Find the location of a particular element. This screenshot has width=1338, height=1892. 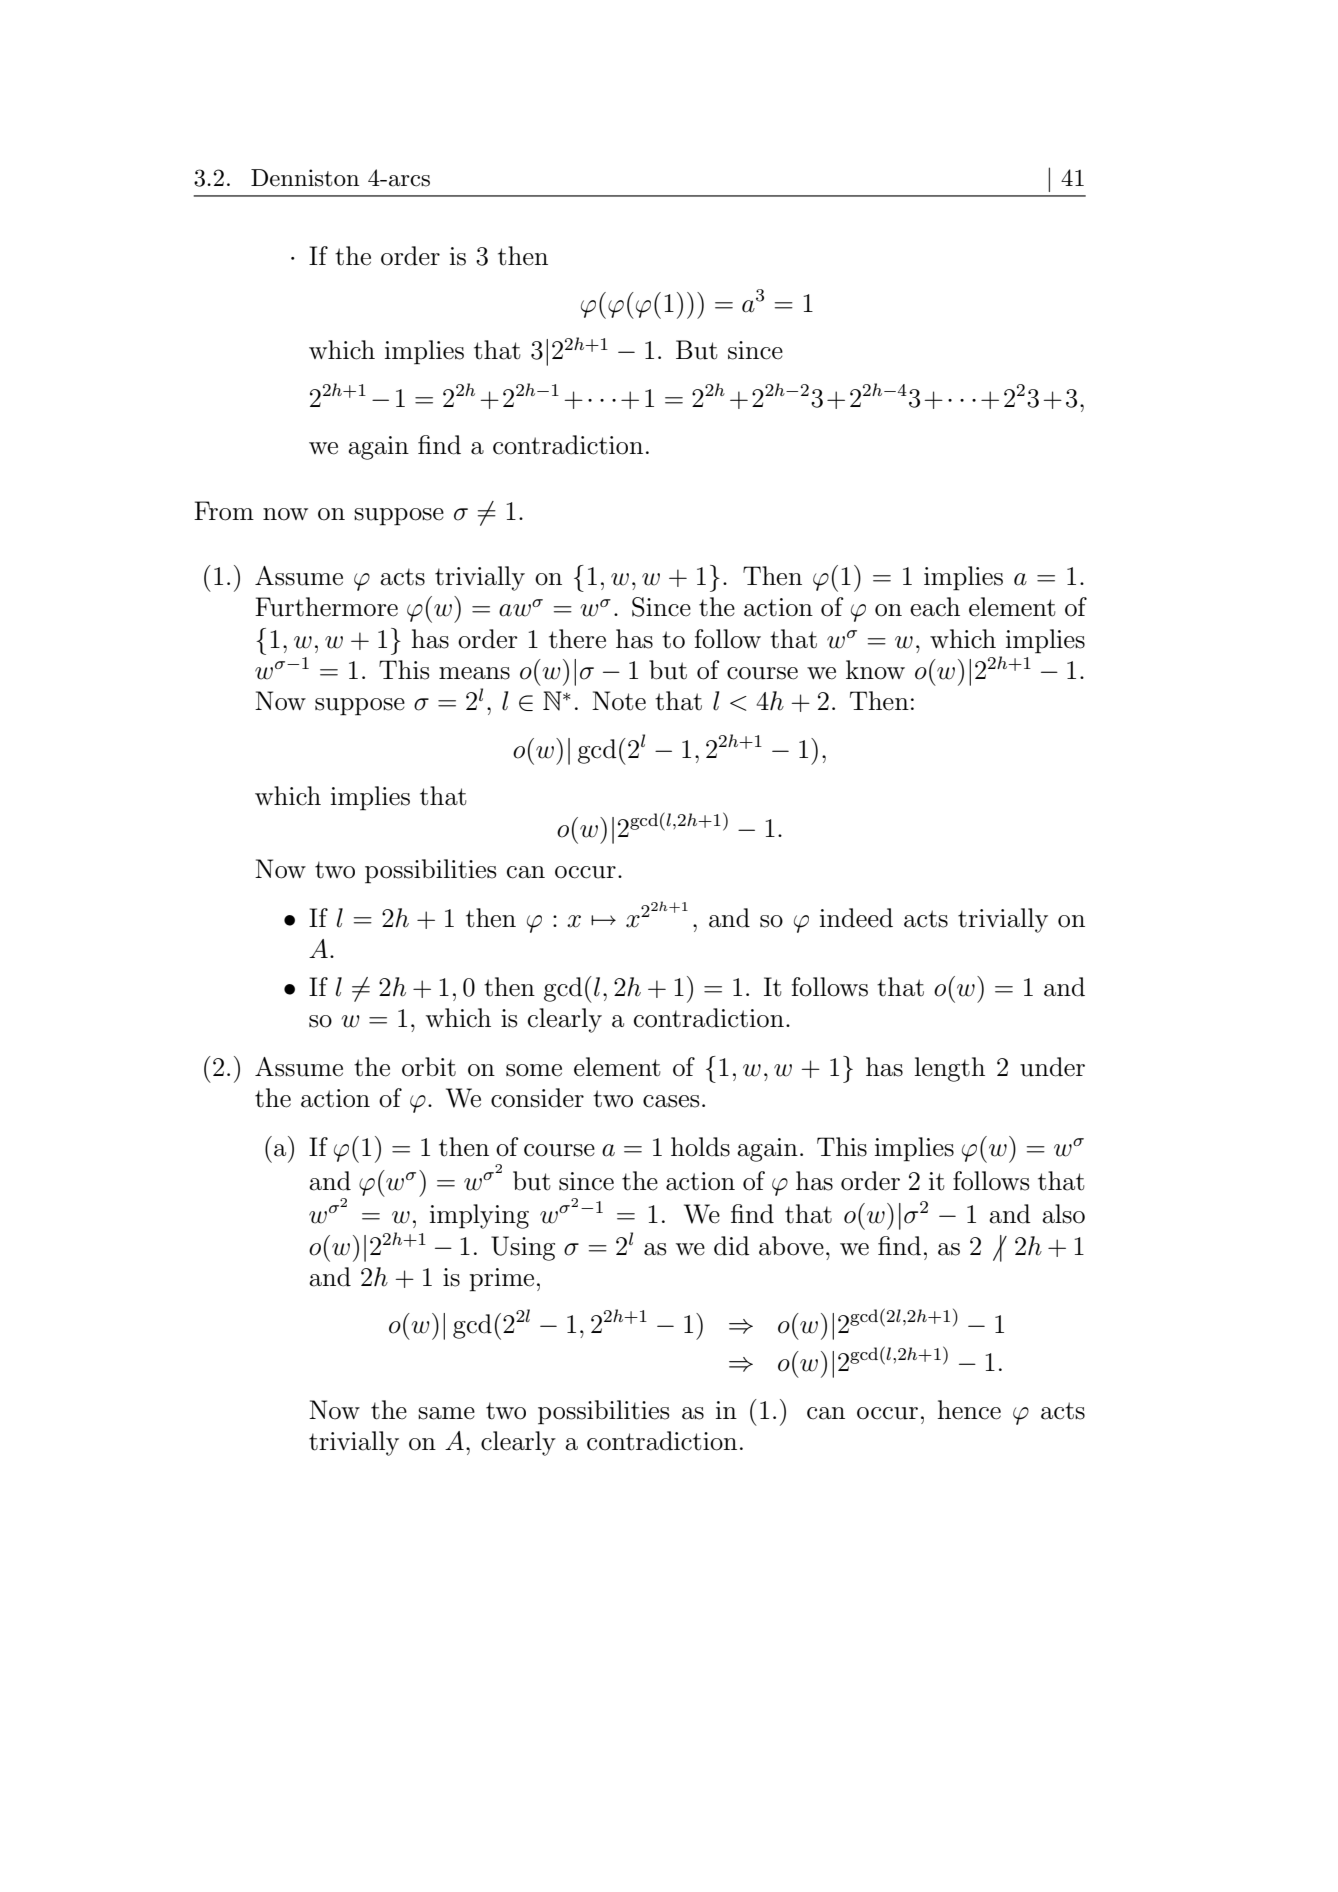

each is located at coordinates (935, 607).
